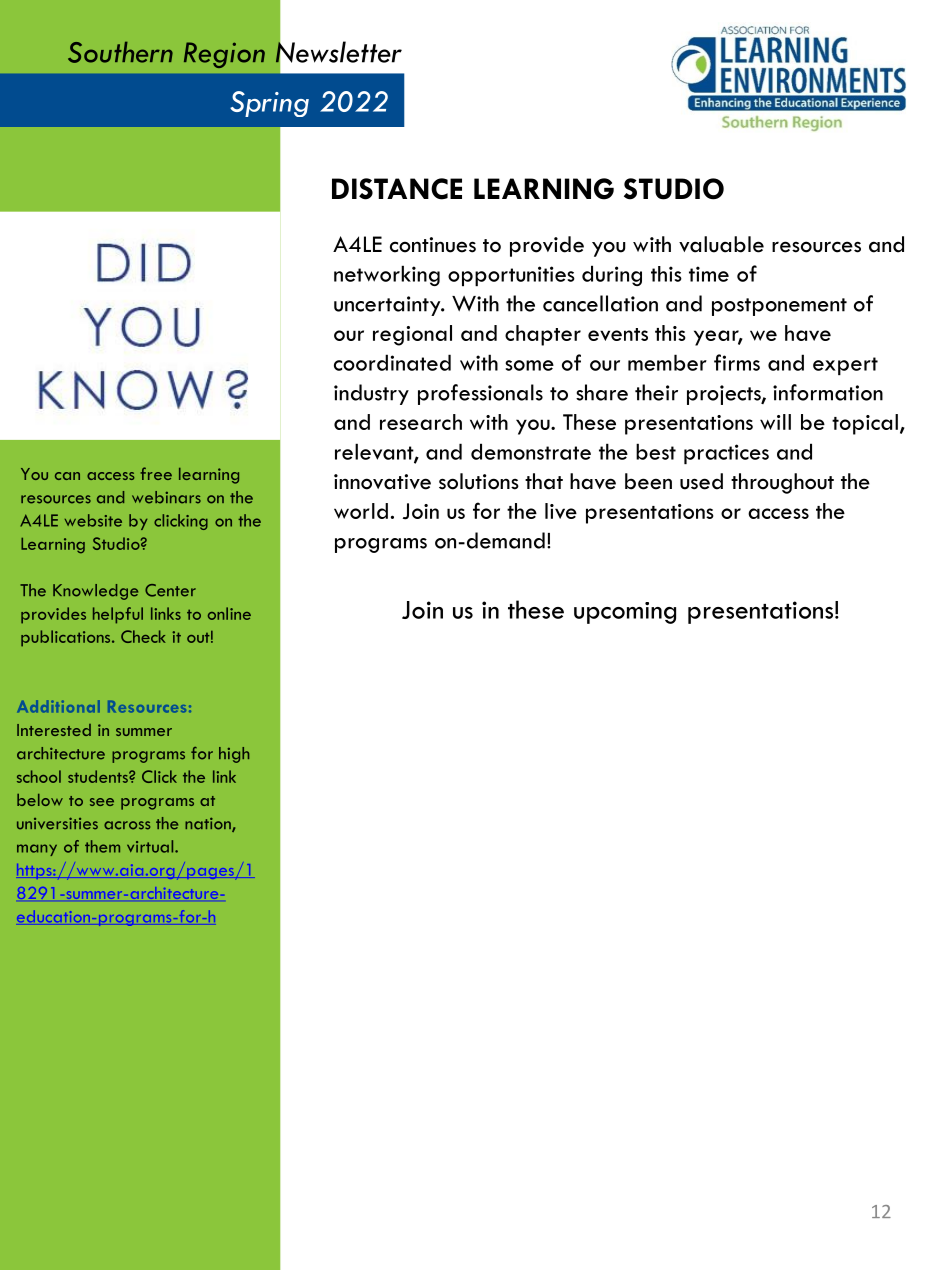  I want to click on continues, so click(433, 245).
